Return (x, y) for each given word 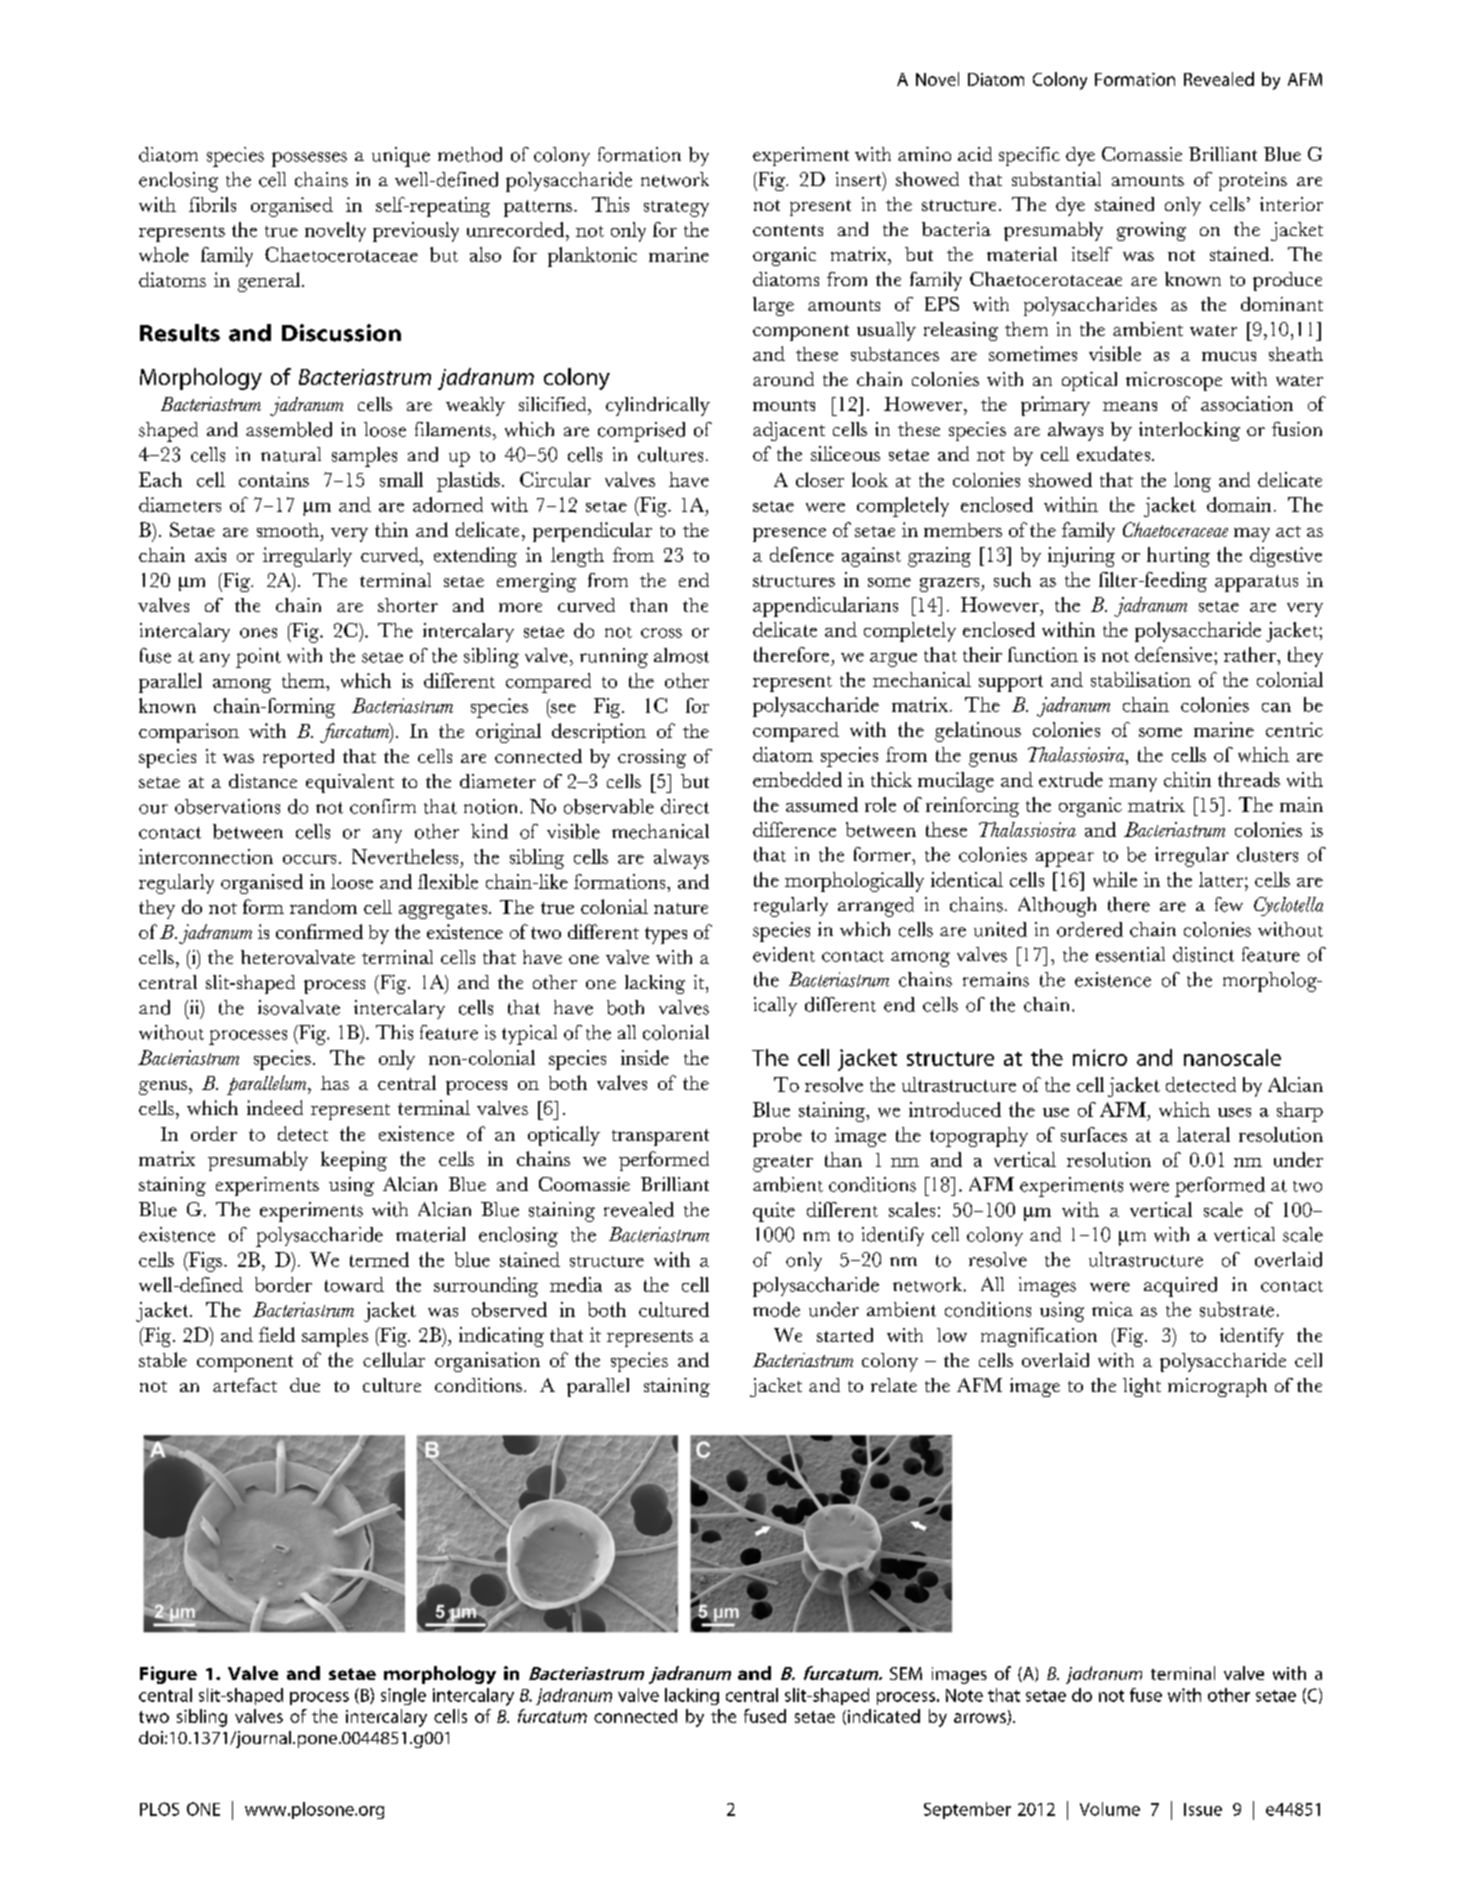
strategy (676, 209)
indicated (884, 1716)
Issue (1203, 1809)
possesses (309, 159)
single (403, 1696)
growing (1151, 231)
